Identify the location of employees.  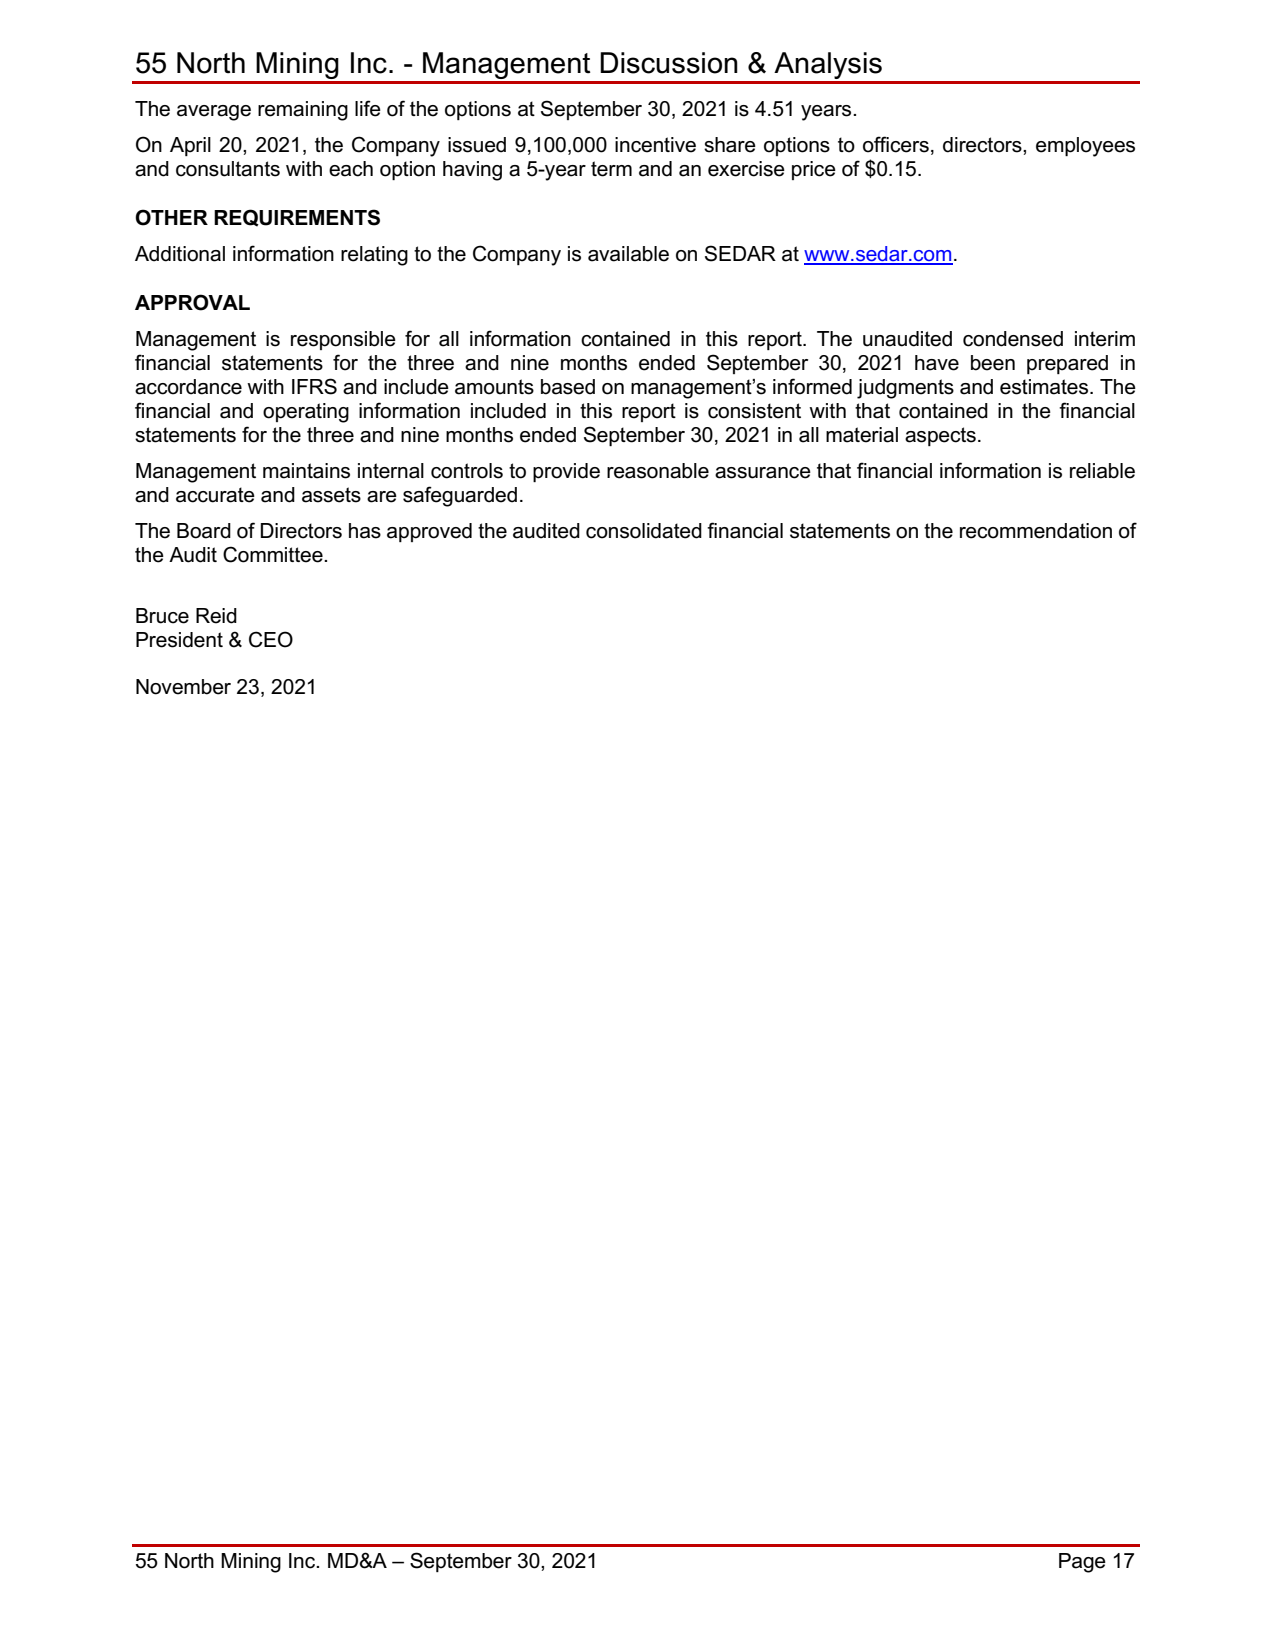
(1085, 147).
